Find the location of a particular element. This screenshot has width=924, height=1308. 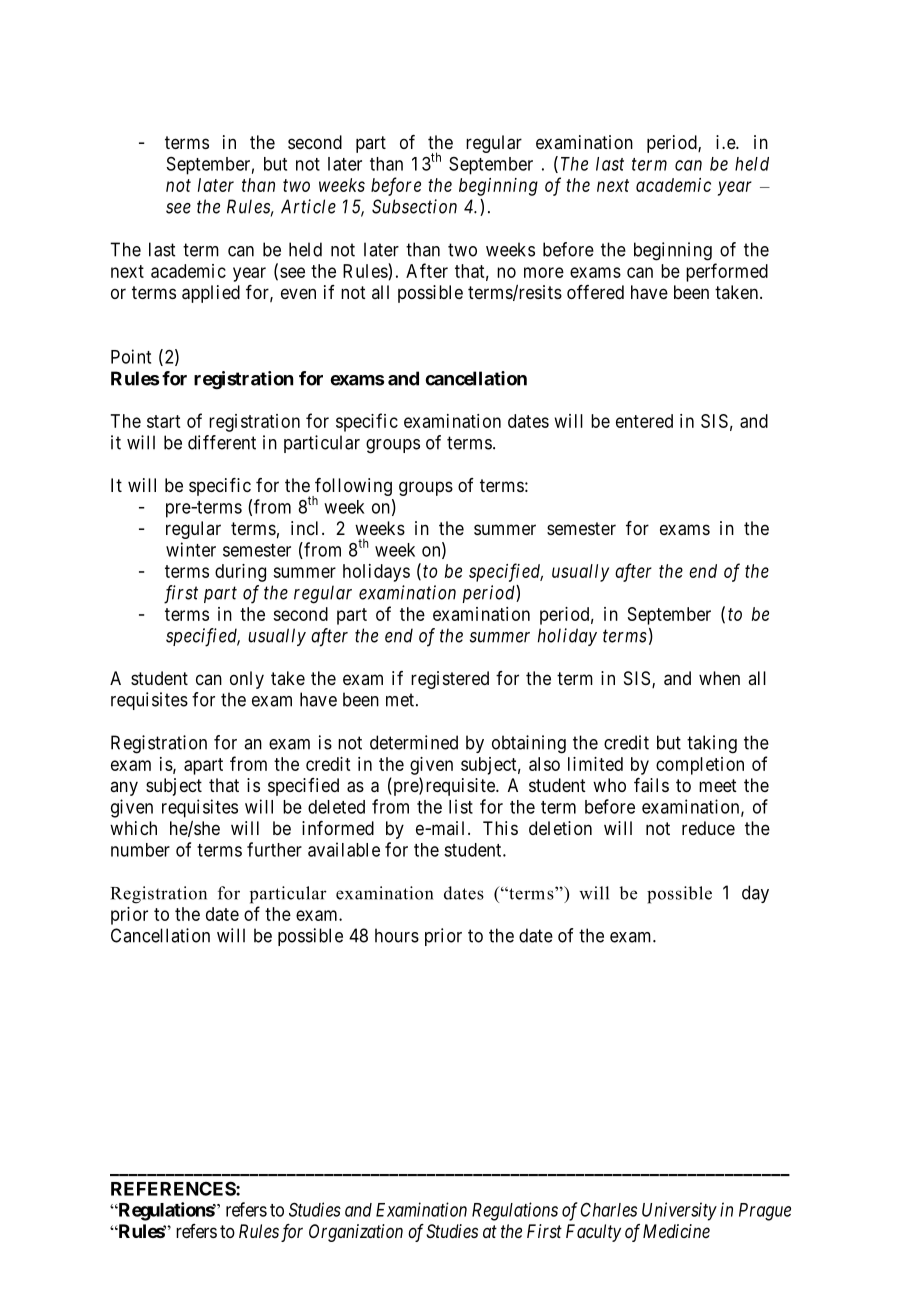

reduce is located at coordinates (708, 828).
